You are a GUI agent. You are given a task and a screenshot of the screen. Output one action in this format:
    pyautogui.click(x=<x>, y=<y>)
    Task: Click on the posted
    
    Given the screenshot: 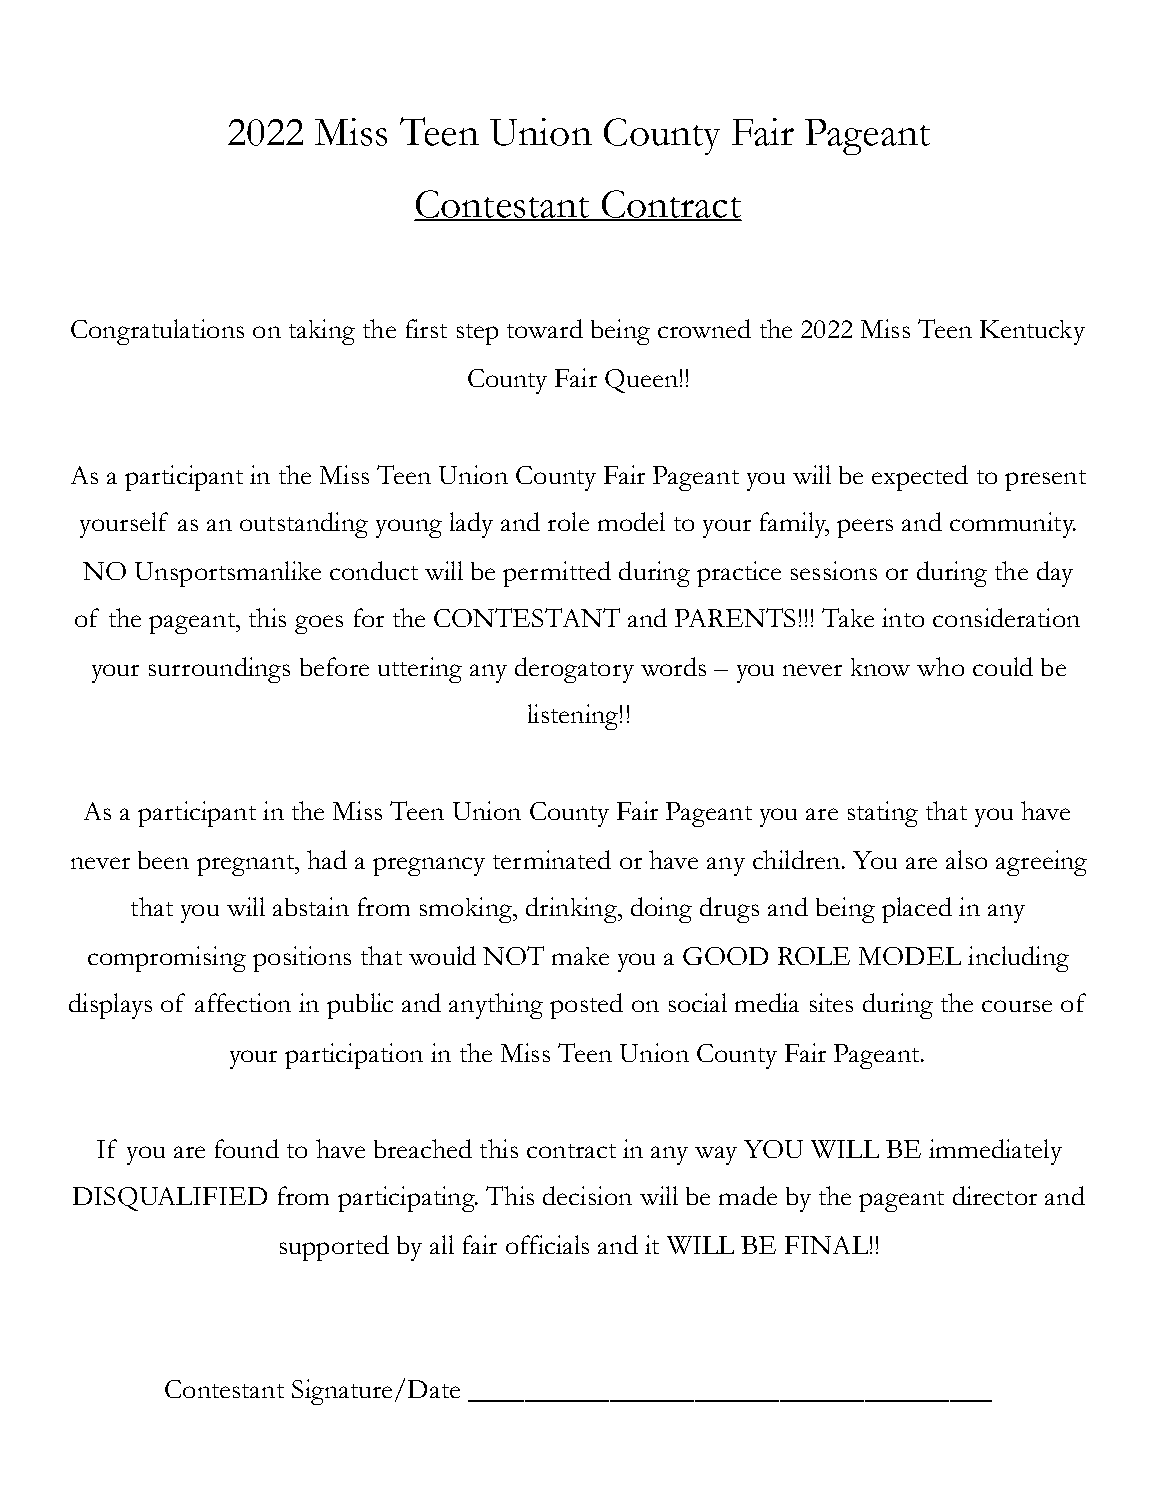 What is the action you would take?
    pyautogui.click(x=586, y=1006)
